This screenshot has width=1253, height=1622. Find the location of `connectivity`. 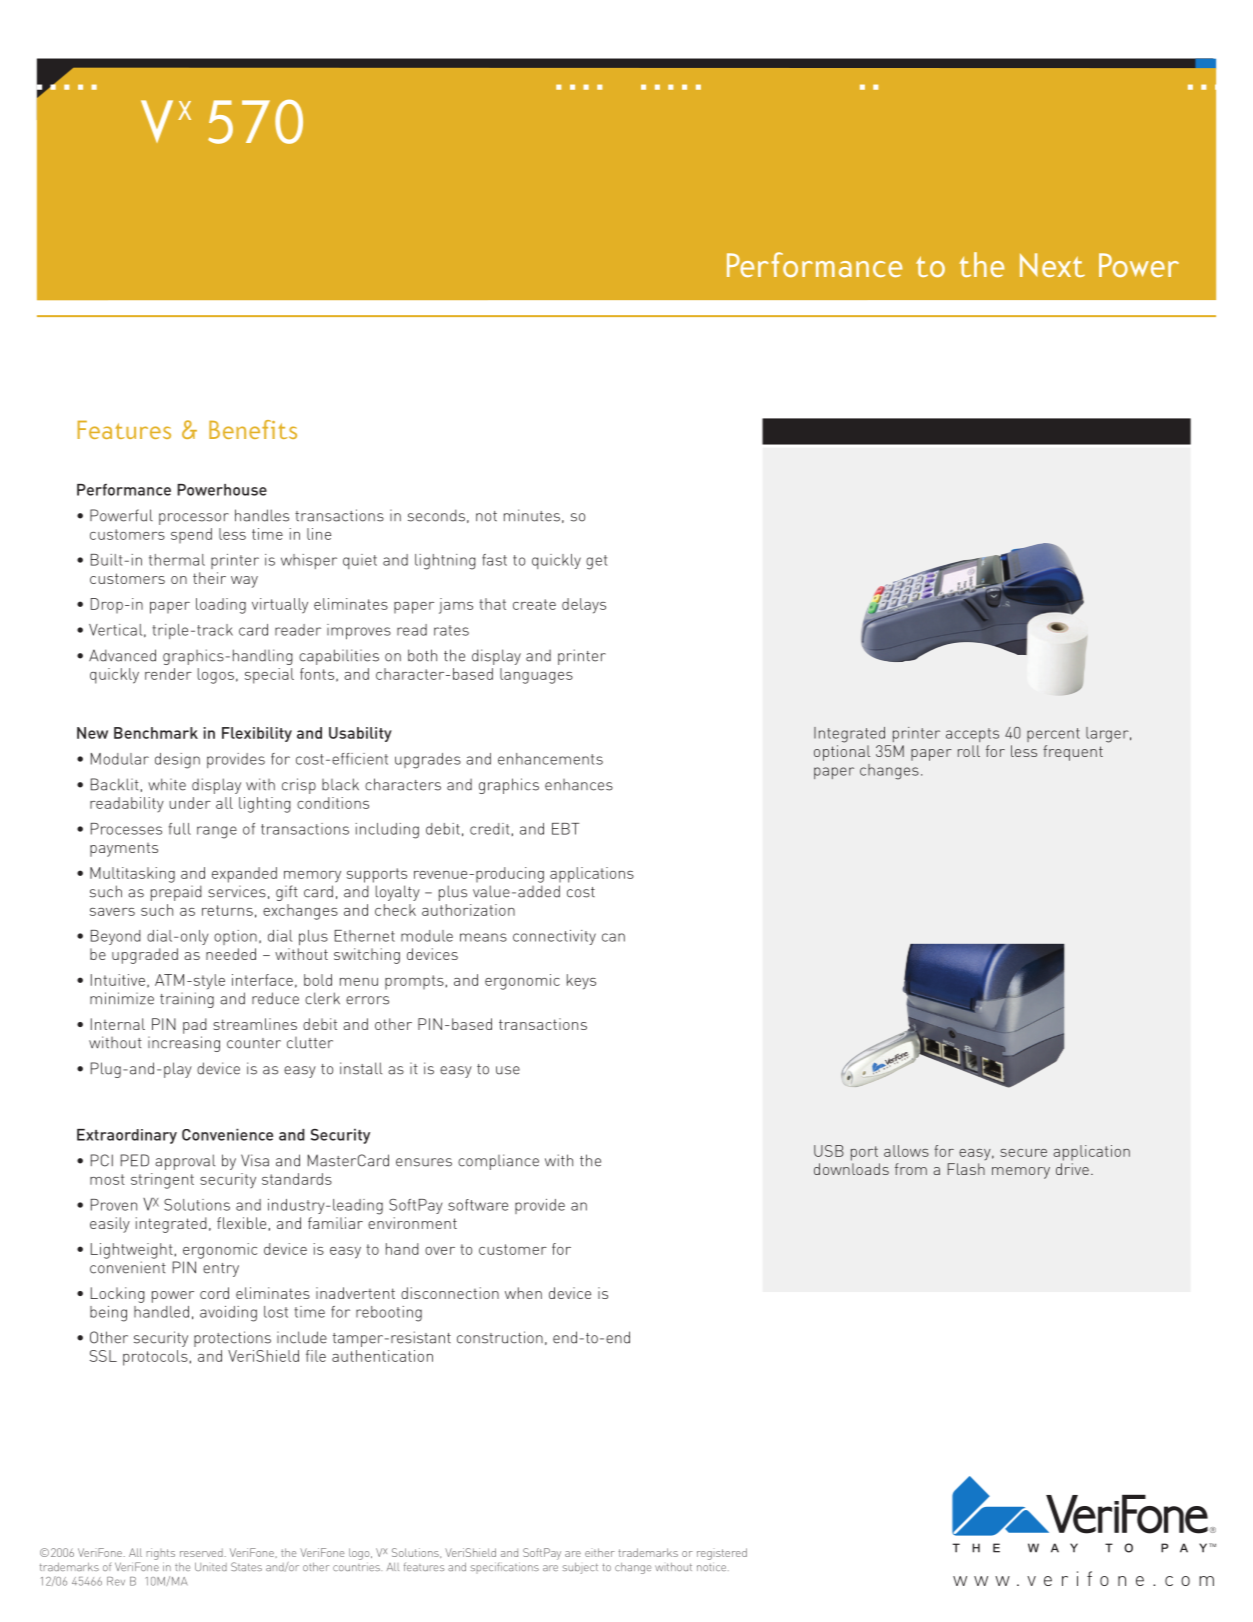

connectivity is located at coordinates (554, 937).
